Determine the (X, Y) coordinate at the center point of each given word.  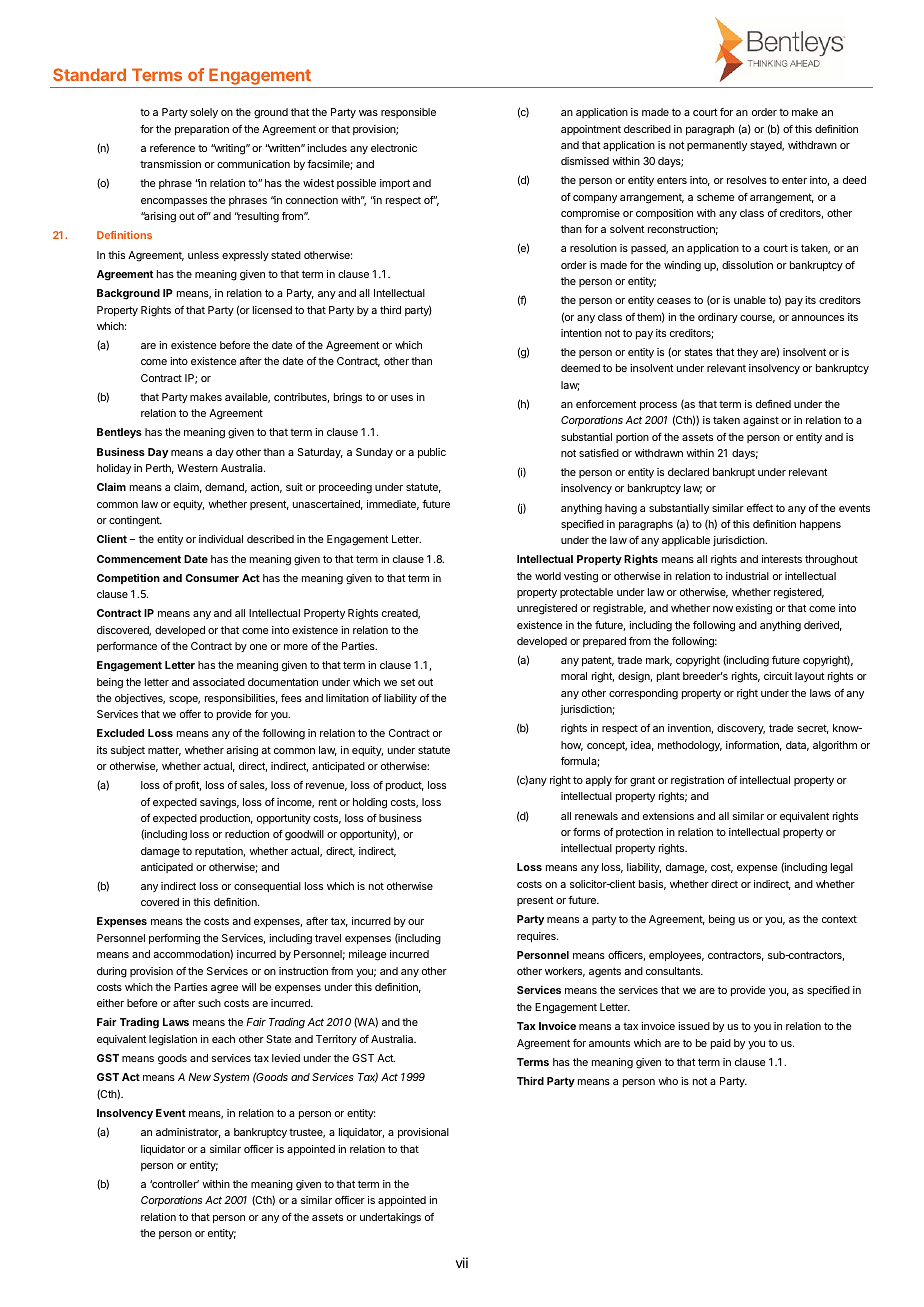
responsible (408, 113)
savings (219, 803)
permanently (717, 146)
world (548, 576)
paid (721, 1044)
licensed (272, 310)
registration (697, 781)
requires (537, 937)
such (209, 1003)
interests (782, 559)
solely (204, 113)
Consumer (212, 578)
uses (402, 398)
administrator (188, 1133)
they (747, 353)
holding (370, 803)
